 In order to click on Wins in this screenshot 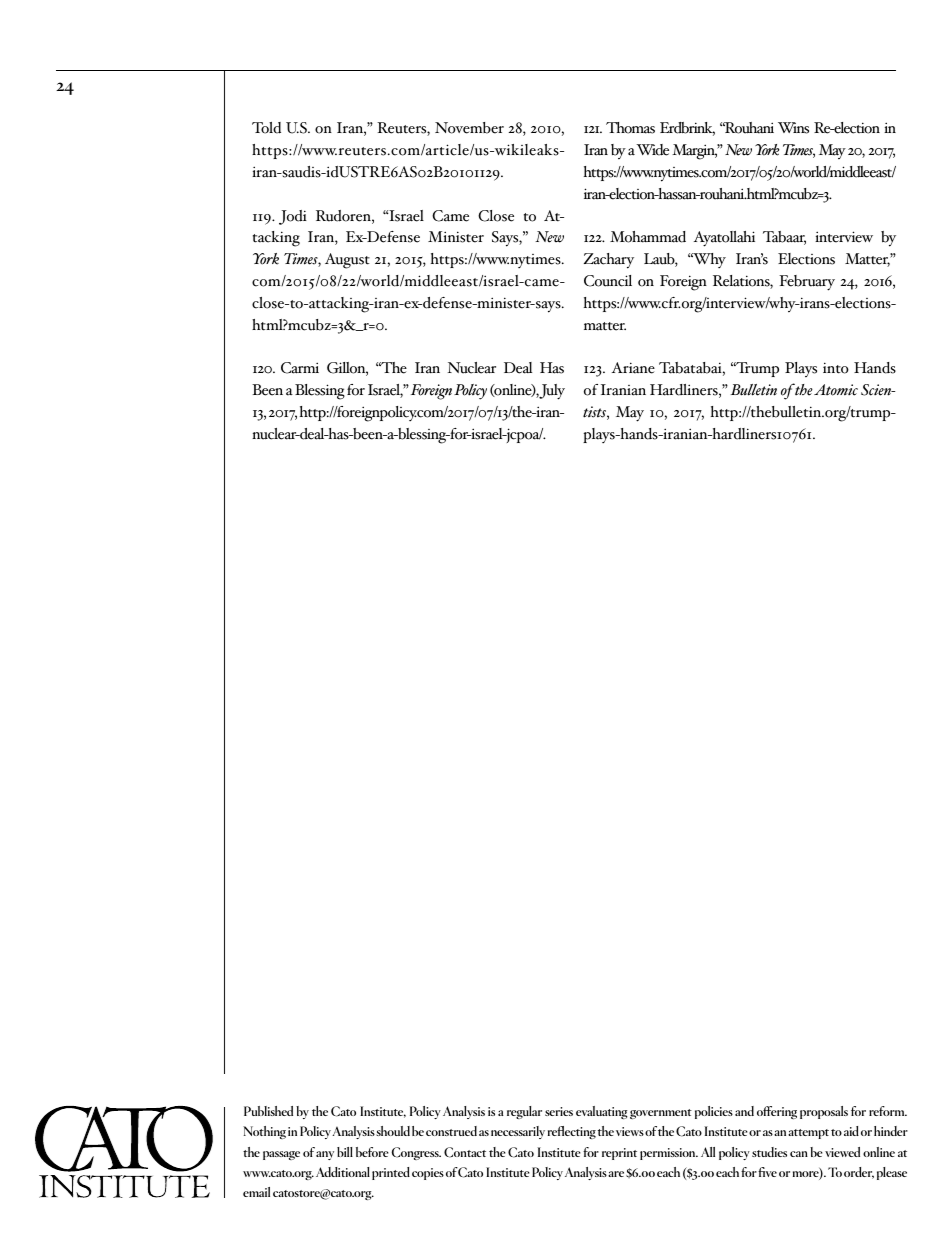, I will do `click(793, 128)`.
